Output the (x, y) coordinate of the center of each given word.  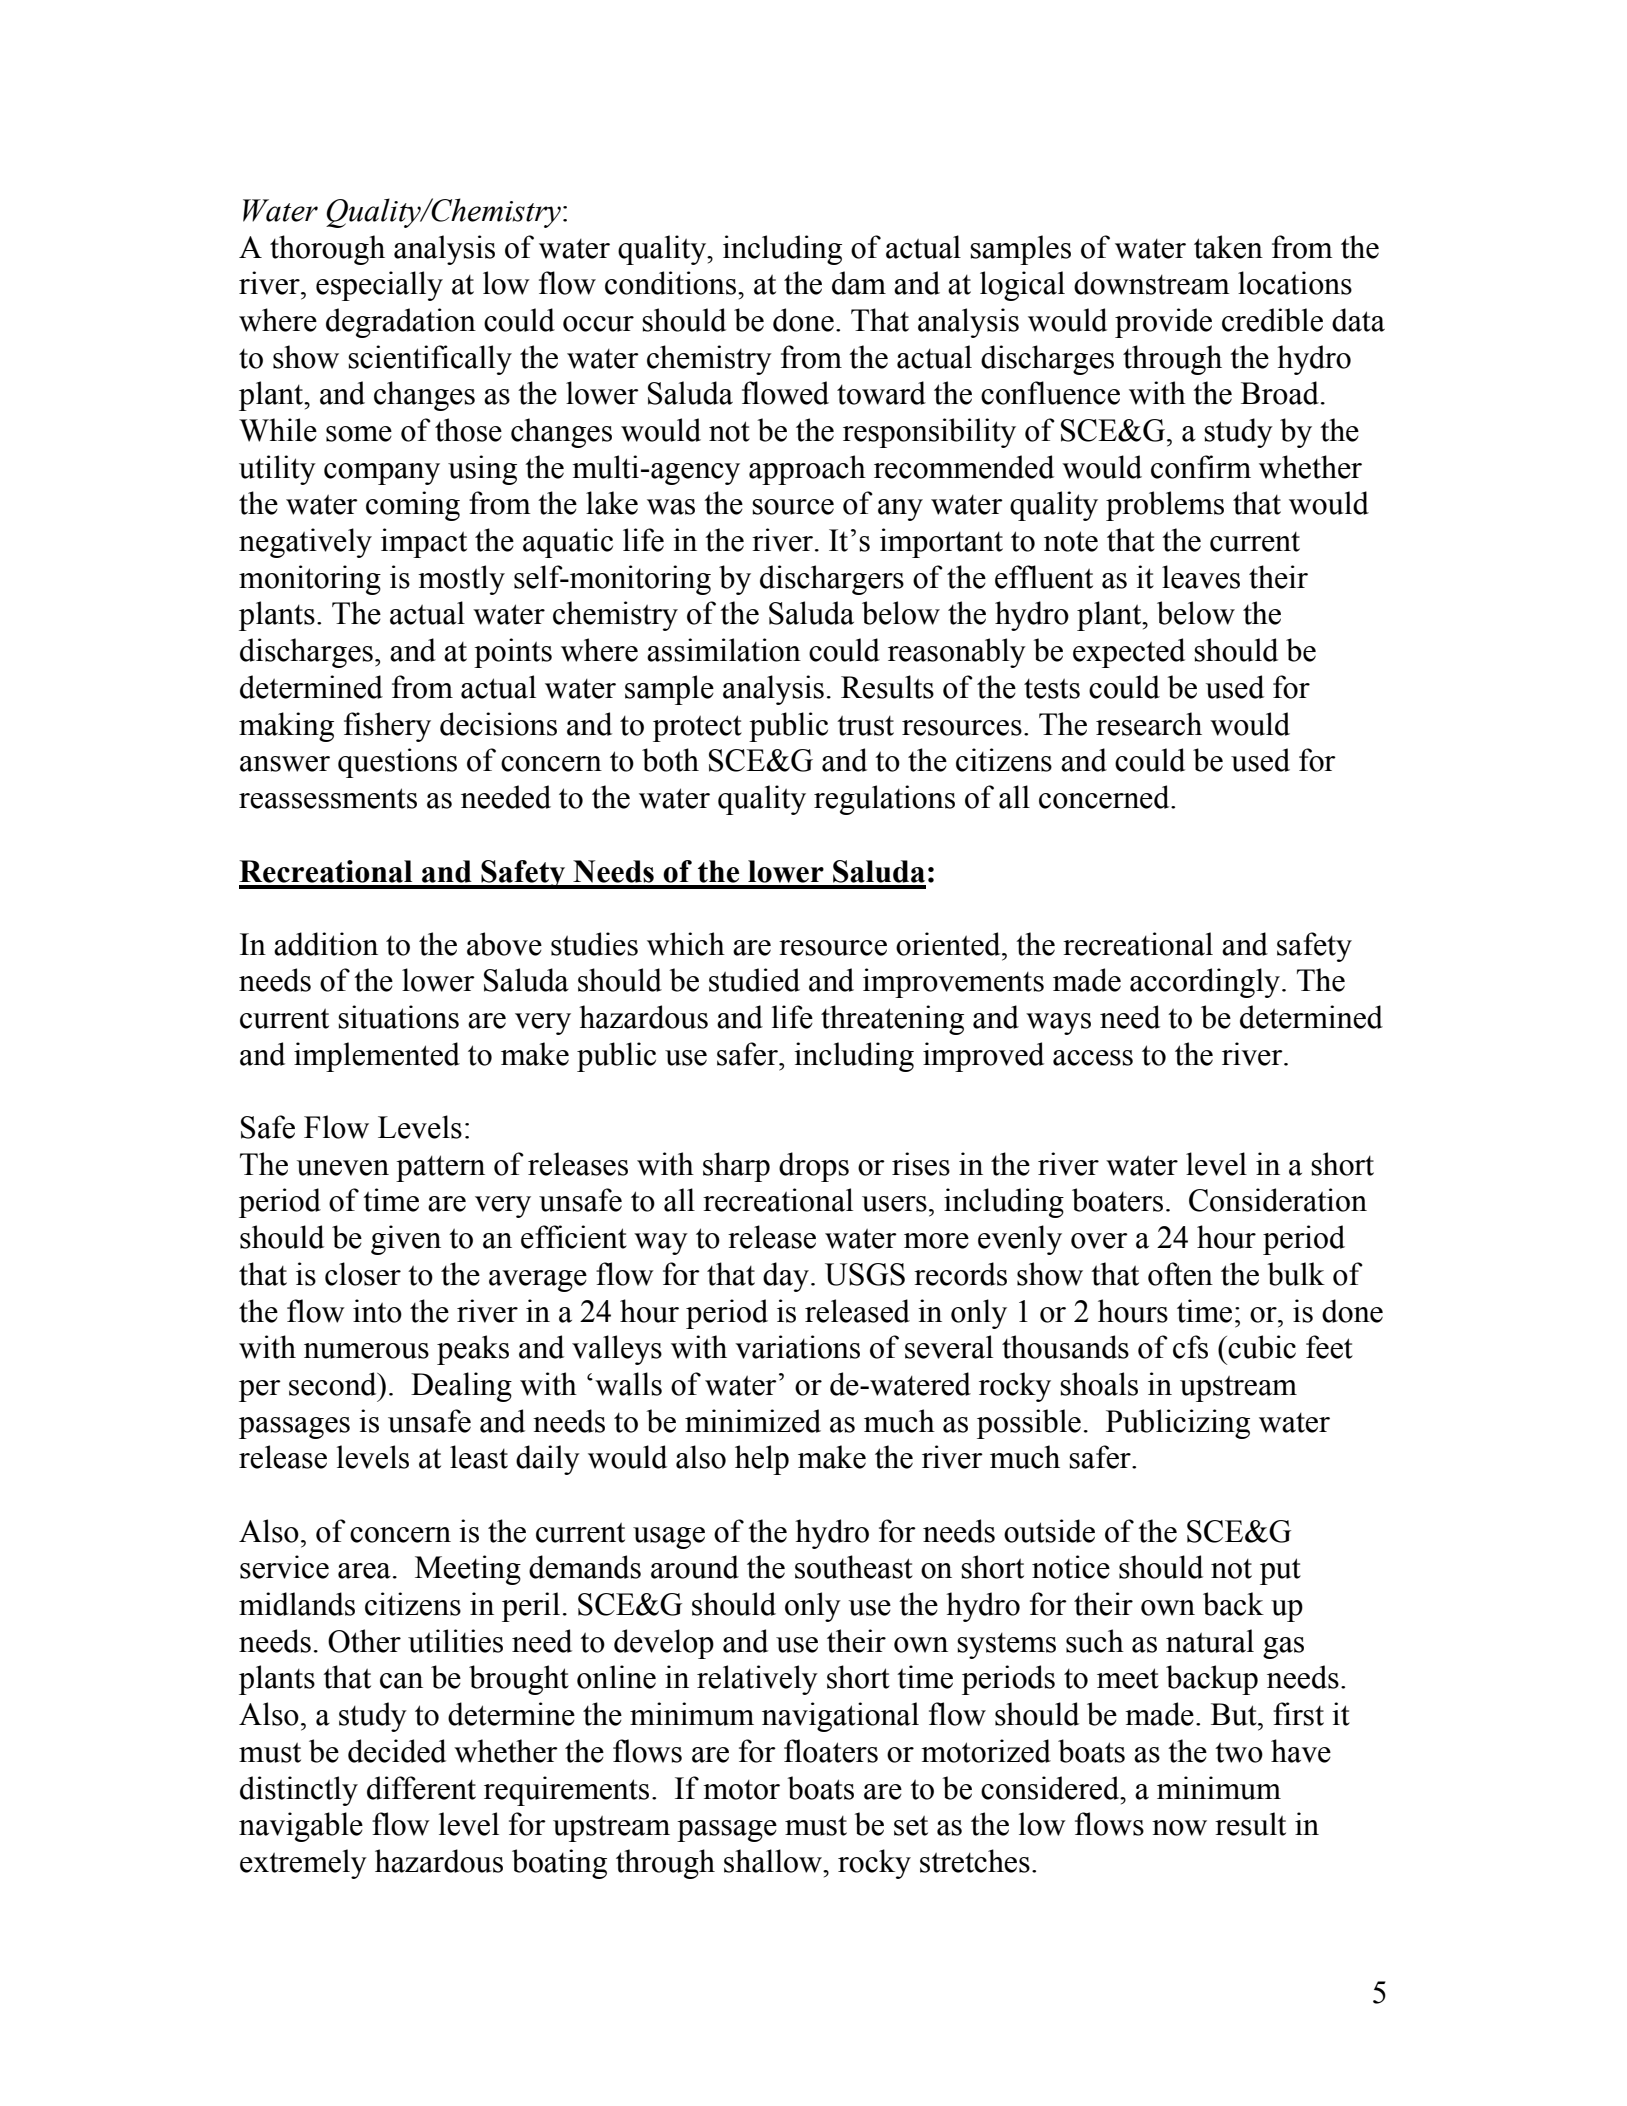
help (762, 1460)
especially (379, 286)
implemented (377, 1057)
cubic (1262, 1347)
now (1179, 1828)
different (421, 1788)
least (479, 1457)
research (1149, 724)
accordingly (1205, 983)
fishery (387, 727)
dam (859, 283)
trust (865, 725)
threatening (892, 1020)
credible (1272, 320)
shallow (774, 1861)
